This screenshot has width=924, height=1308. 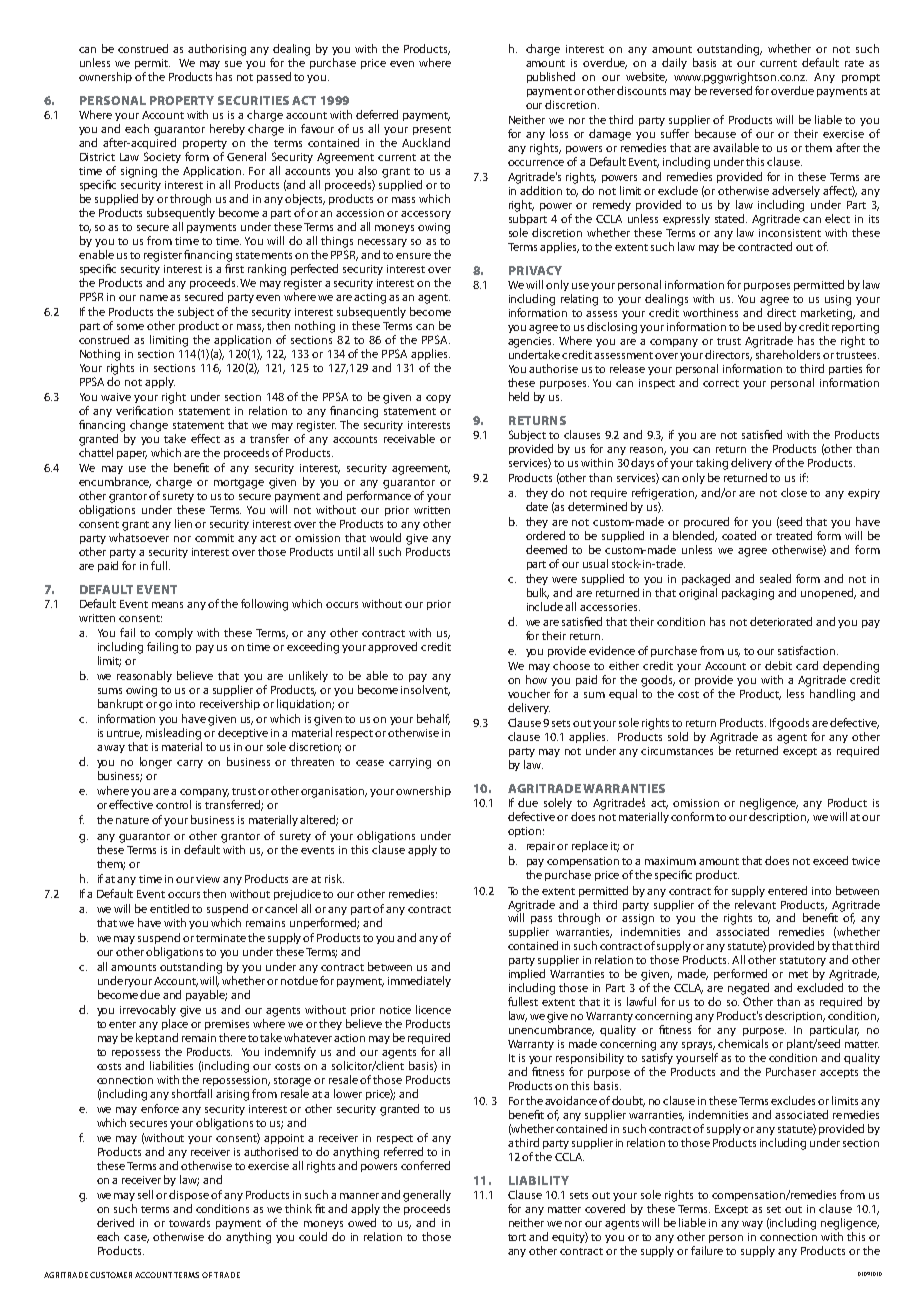 I want to click on reversed, so click(x=731, y=90).
